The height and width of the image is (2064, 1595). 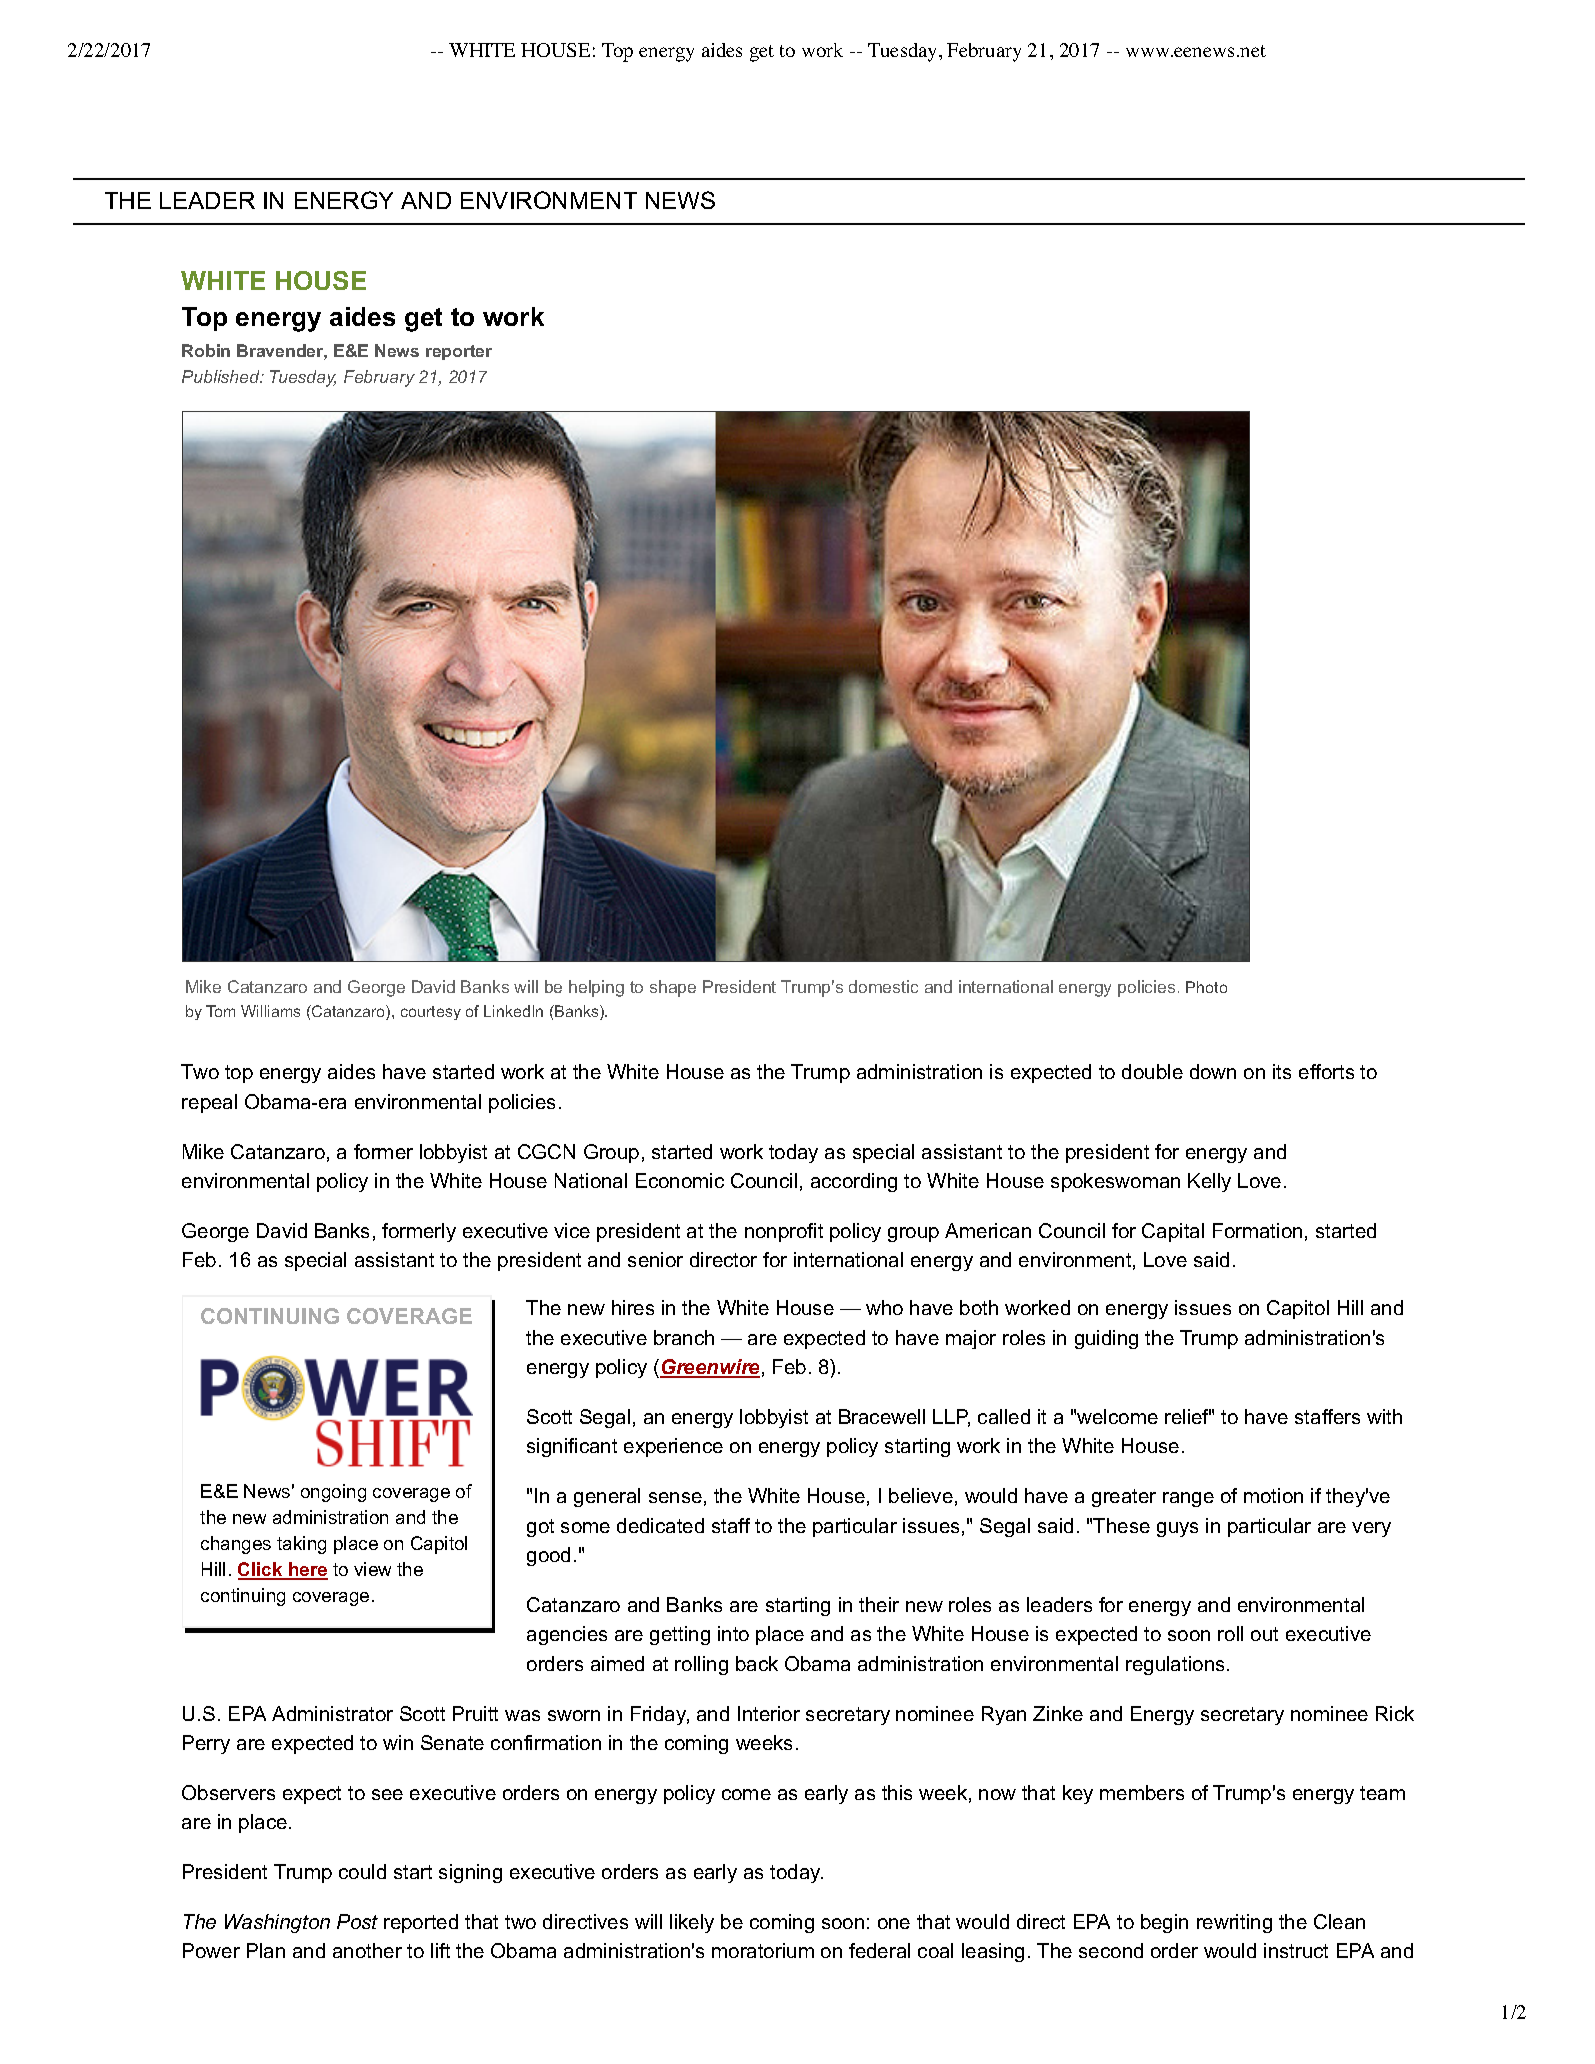 What do you see at coordinates (301, 1545) in the image?
I see `taking` at bounding box center [301, 1545].
